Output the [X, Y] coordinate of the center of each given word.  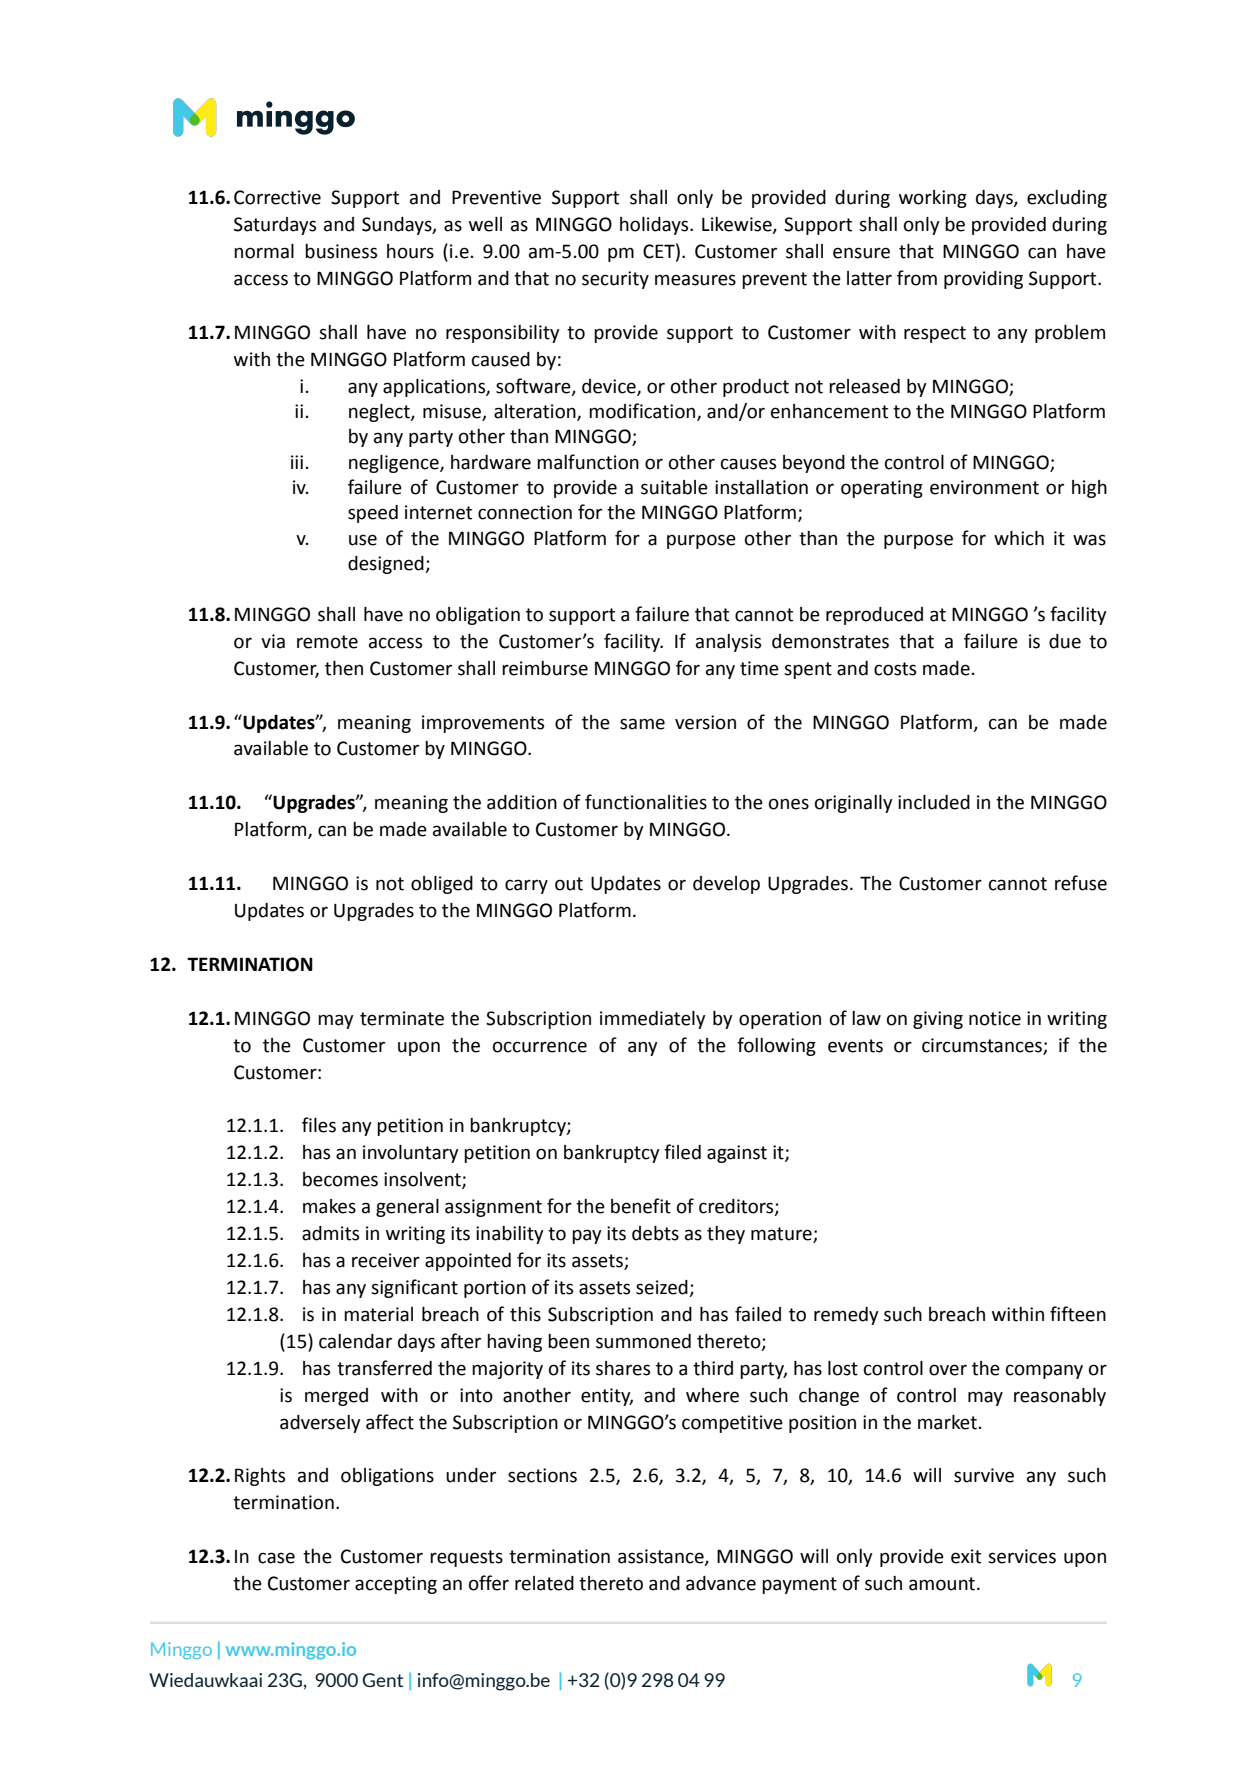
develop [726, 885]
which [1019, 538]
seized [663, 1288]
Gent [382, 1680]
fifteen [1078, 1314]
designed [387, 565]
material [378, 1314]
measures [695, 280]
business [341, 251]
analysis [728, 643]
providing [983, 280]
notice [995, 1018]
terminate [402, 1018]
